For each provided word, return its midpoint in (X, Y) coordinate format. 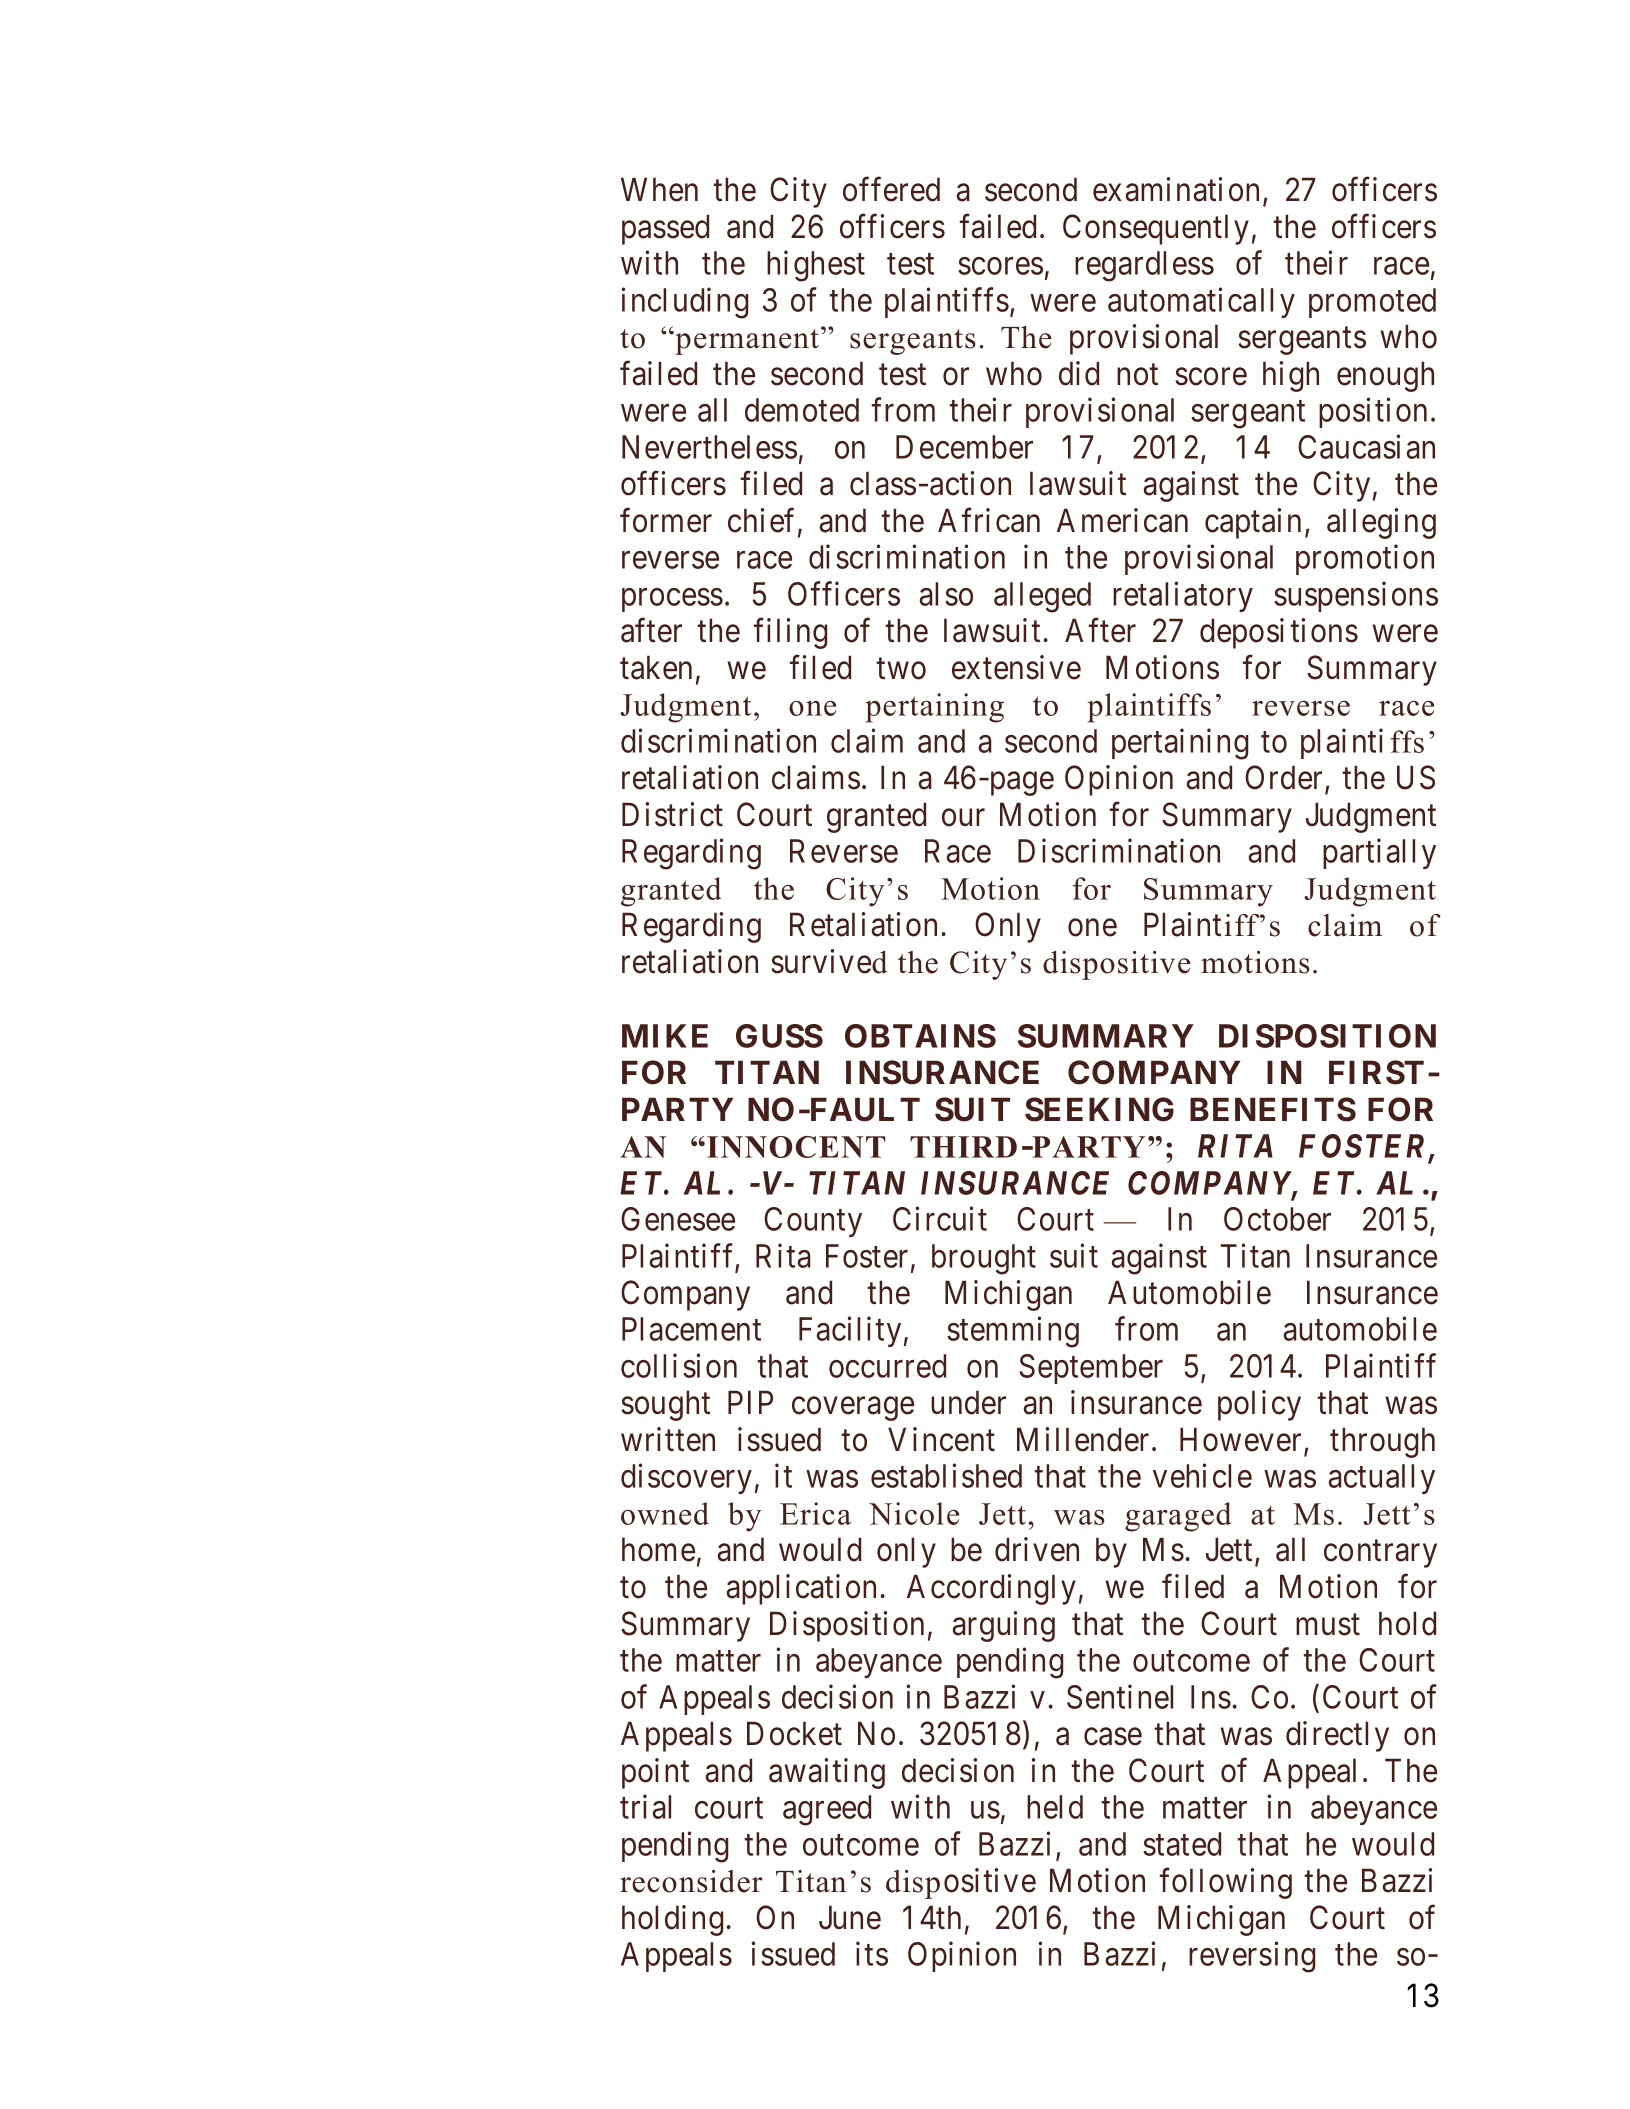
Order (1283, 777)
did (1079, 373)
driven (1037, 1549)
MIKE (665, 1036)
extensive (1016, 667)
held (1055, 1807)
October (1277, 1219)
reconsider (691, 1881)
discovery (686, 1479)
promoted (1372, 303)
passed (665, 229)
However (1240, 1440)
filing (790, 633)
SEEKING (1099, 1109)
